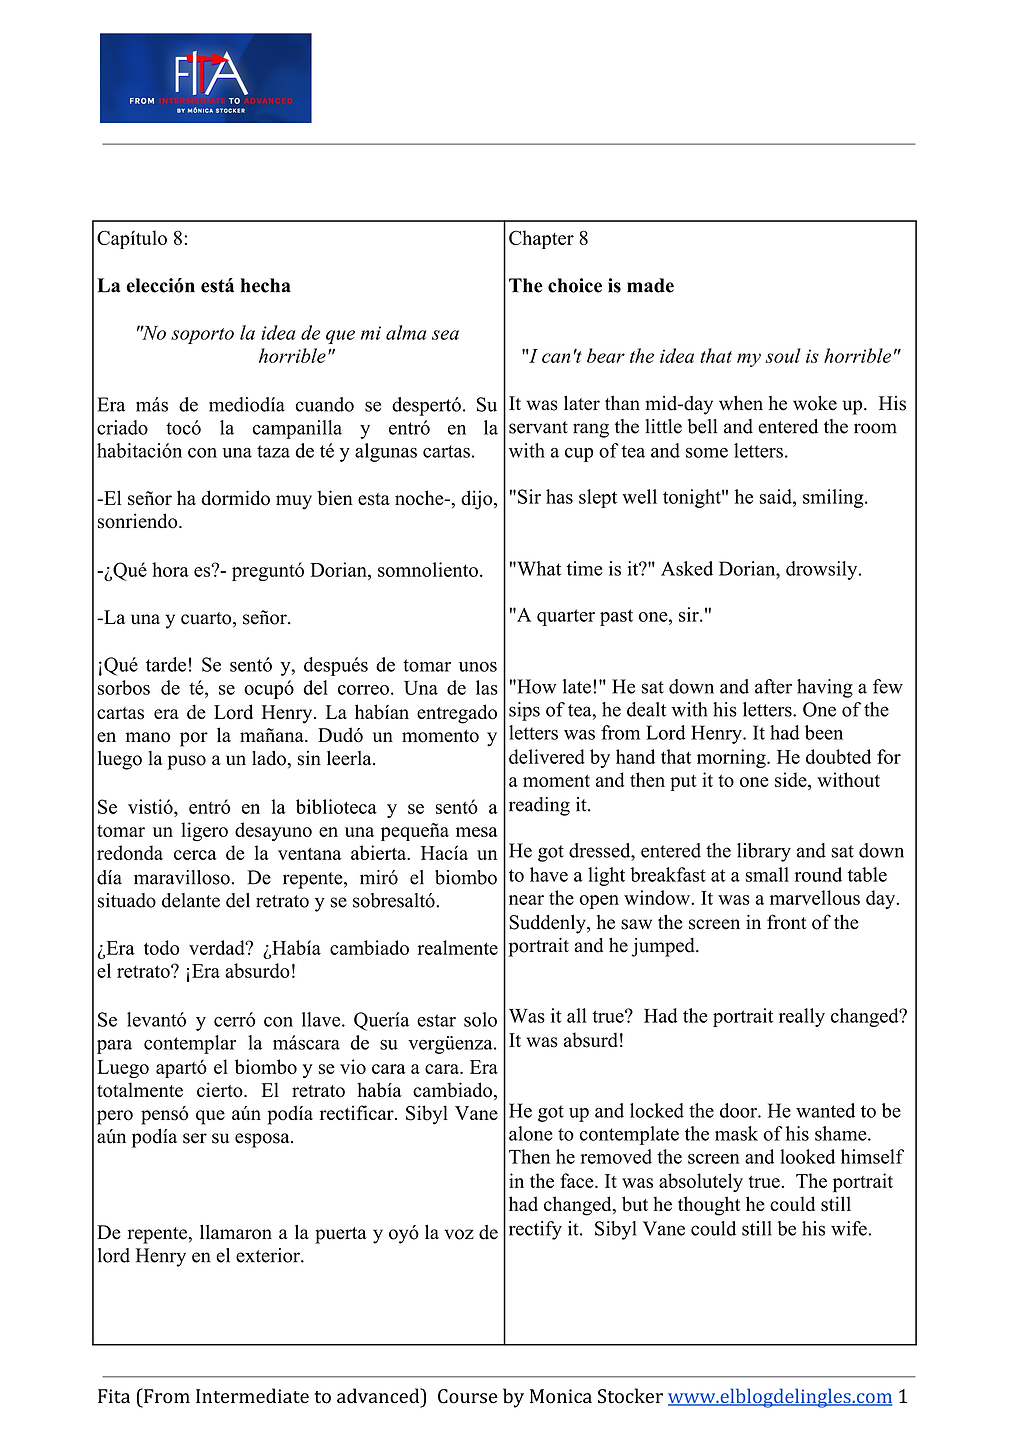  What do you see at coordinates (792, 779) in the screenshot?
I see `side` at bounding box center [792, 779].
